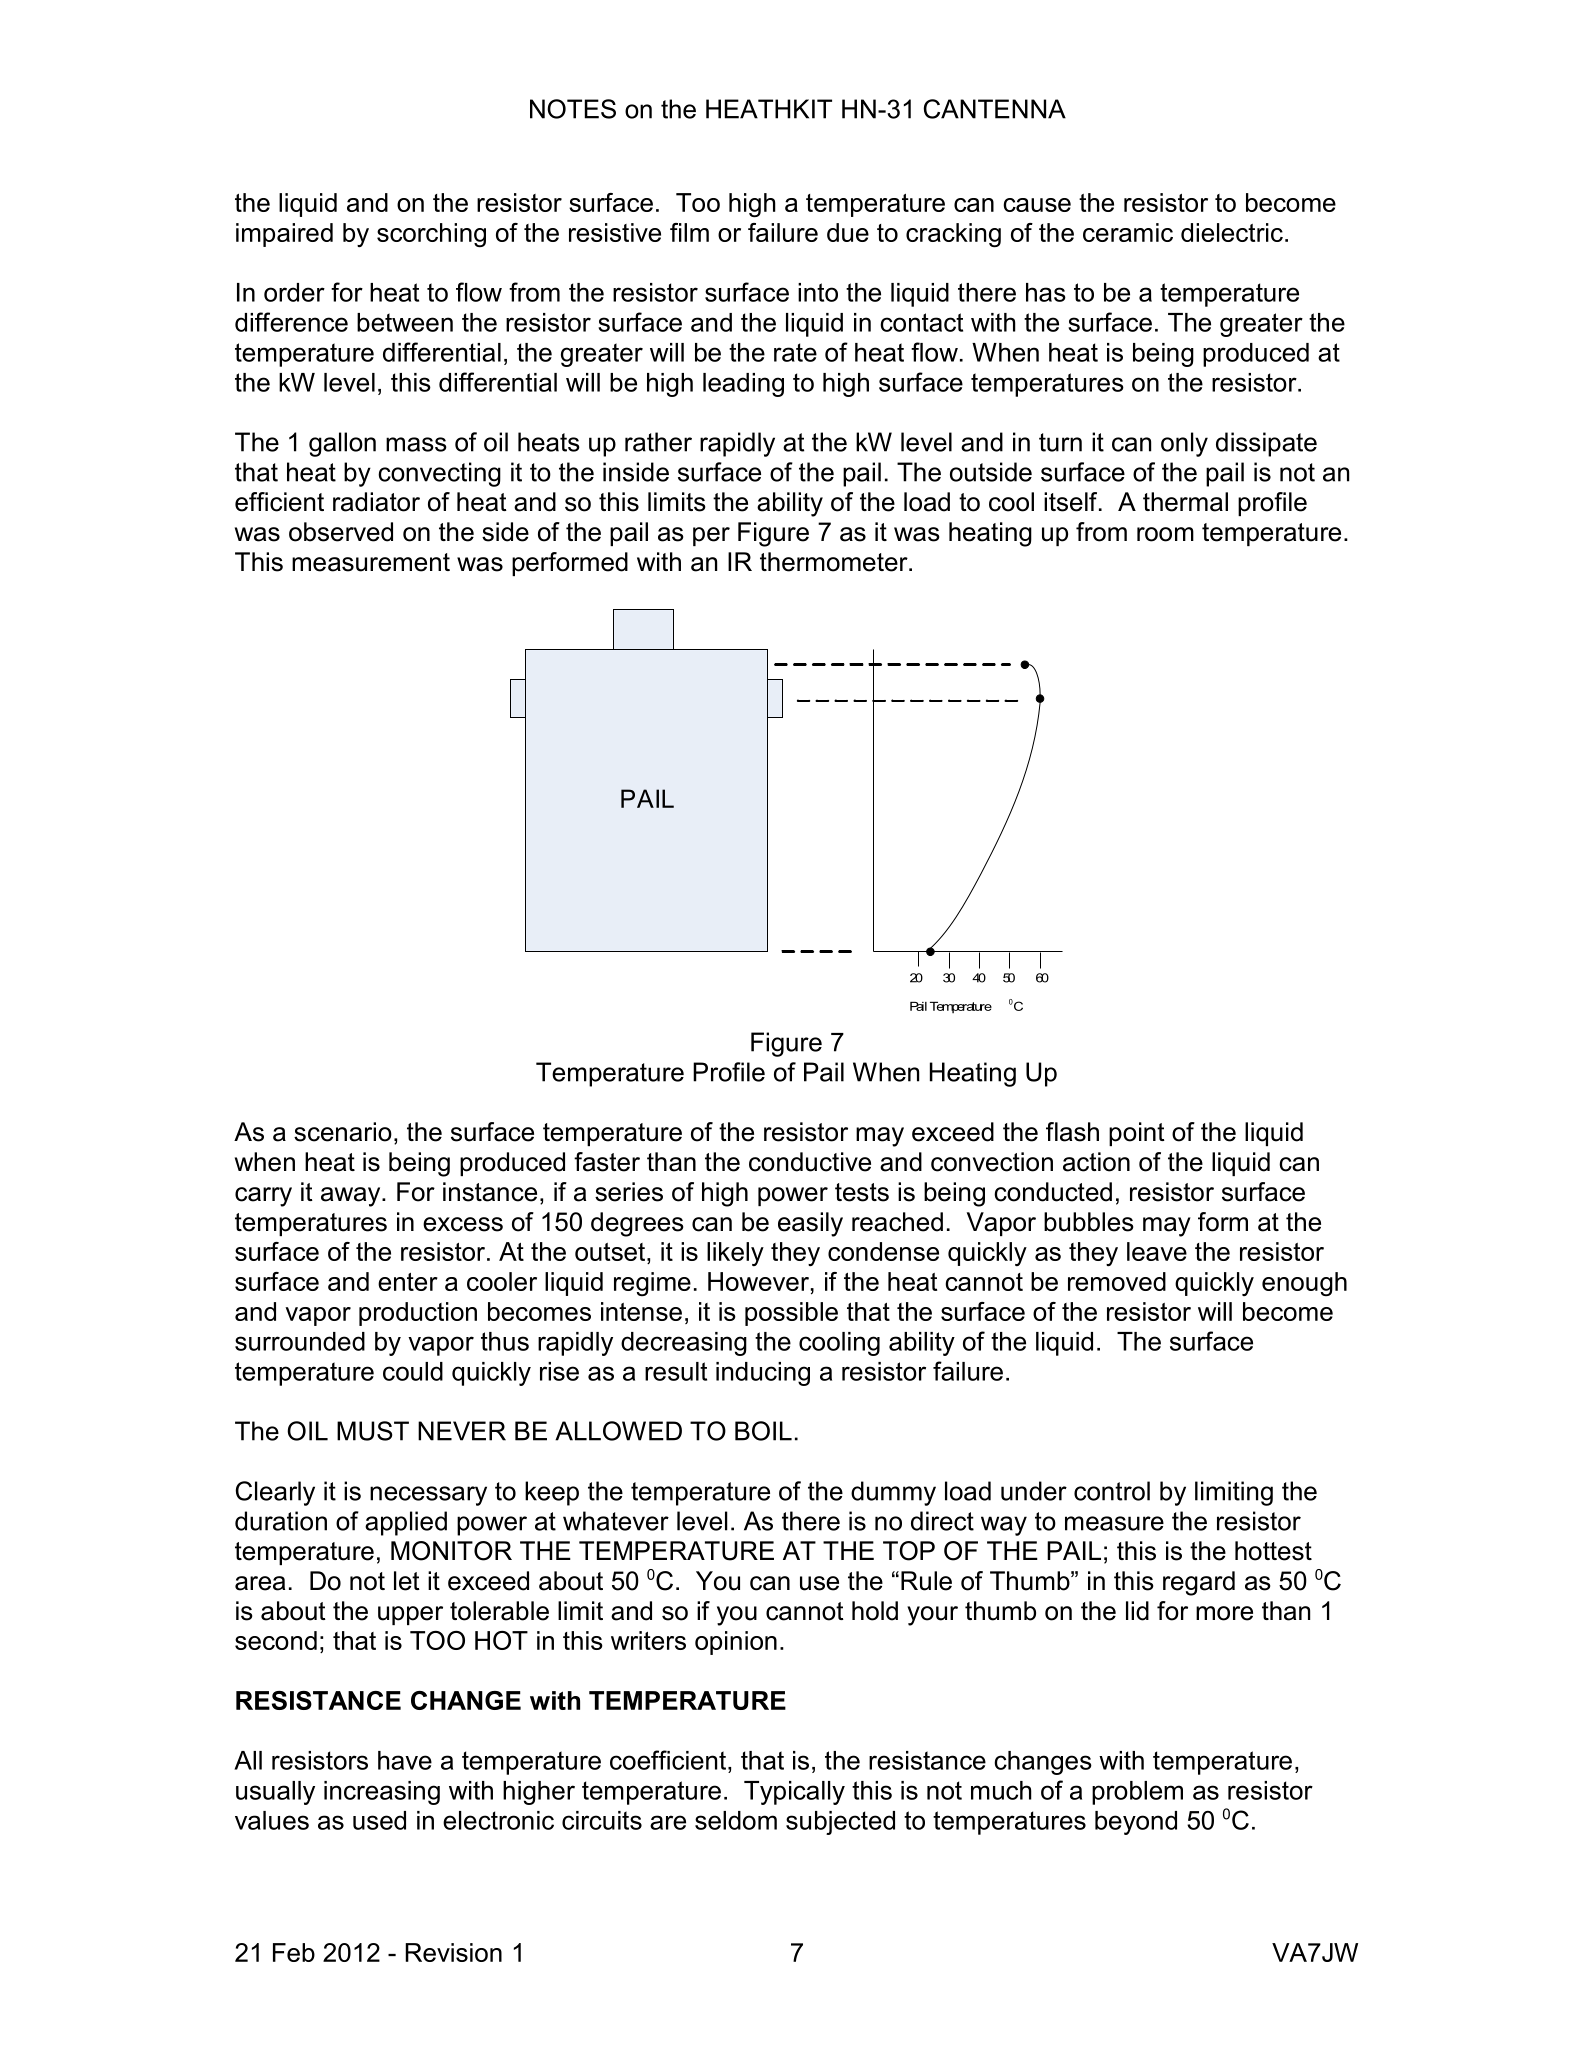  What do you see at coordinates (810, 1162) in the screenshot?
I see `conductive` at bounding box center [810, 1162].
